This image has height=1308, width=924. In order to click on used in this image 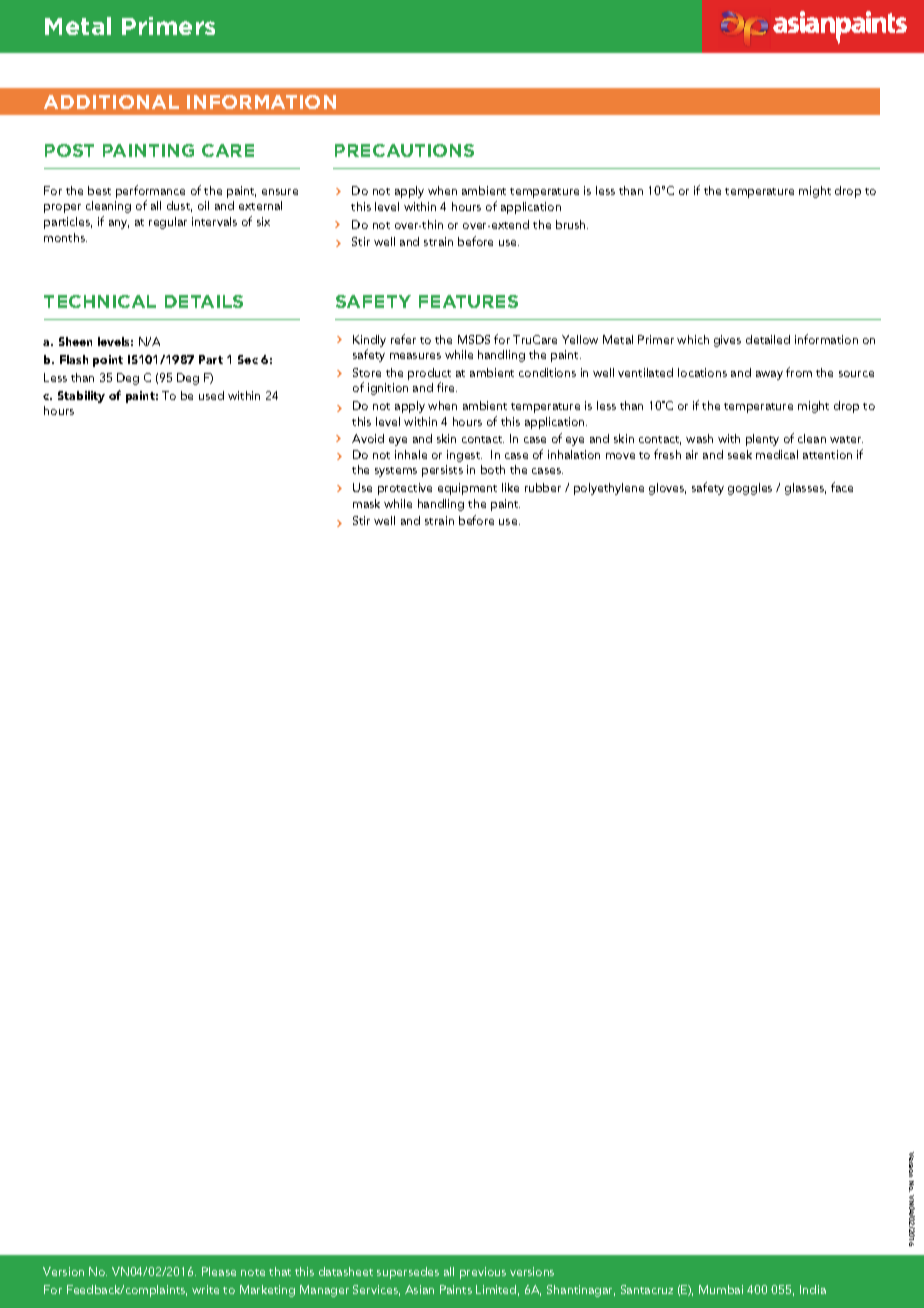, I will do `click(211, 395)`.
